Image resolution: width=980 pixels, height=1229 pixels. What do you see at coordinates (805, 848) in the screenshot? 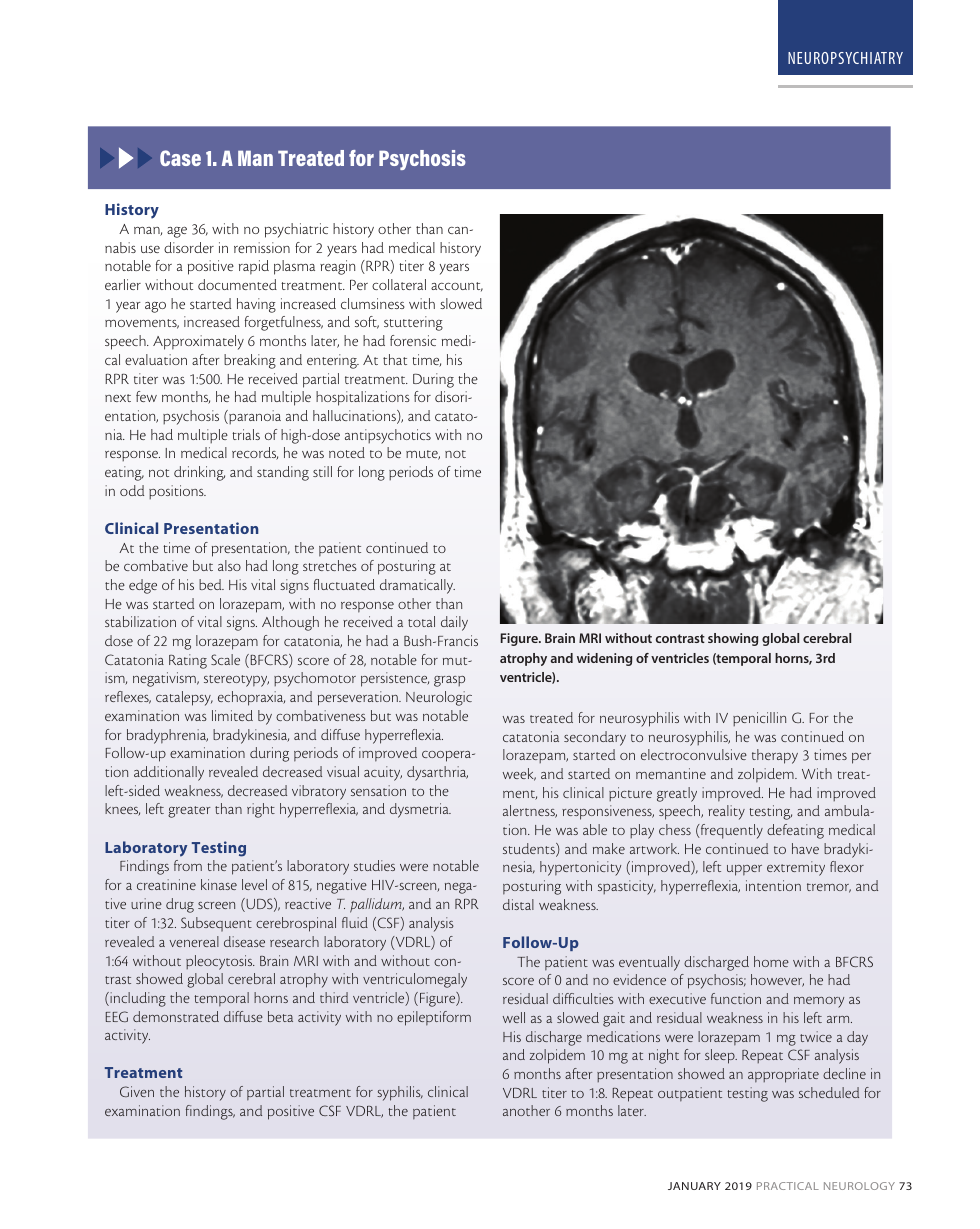
I see `have` at bounding box center [805, 848].
